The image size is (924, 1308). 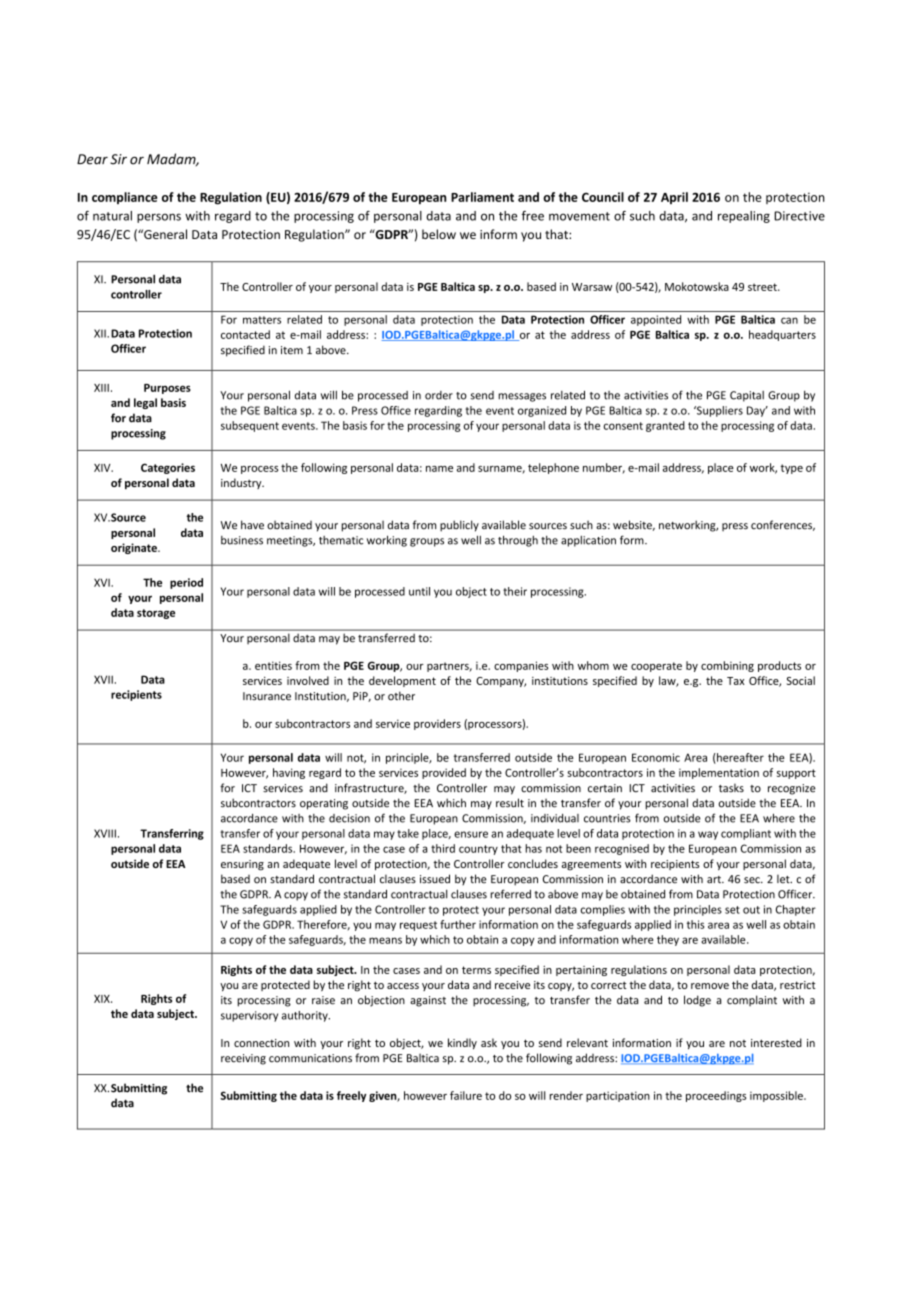 What do you see at coordinates (747, 396) in the document?
I see `Capital` at bounding box center [747, 396].
